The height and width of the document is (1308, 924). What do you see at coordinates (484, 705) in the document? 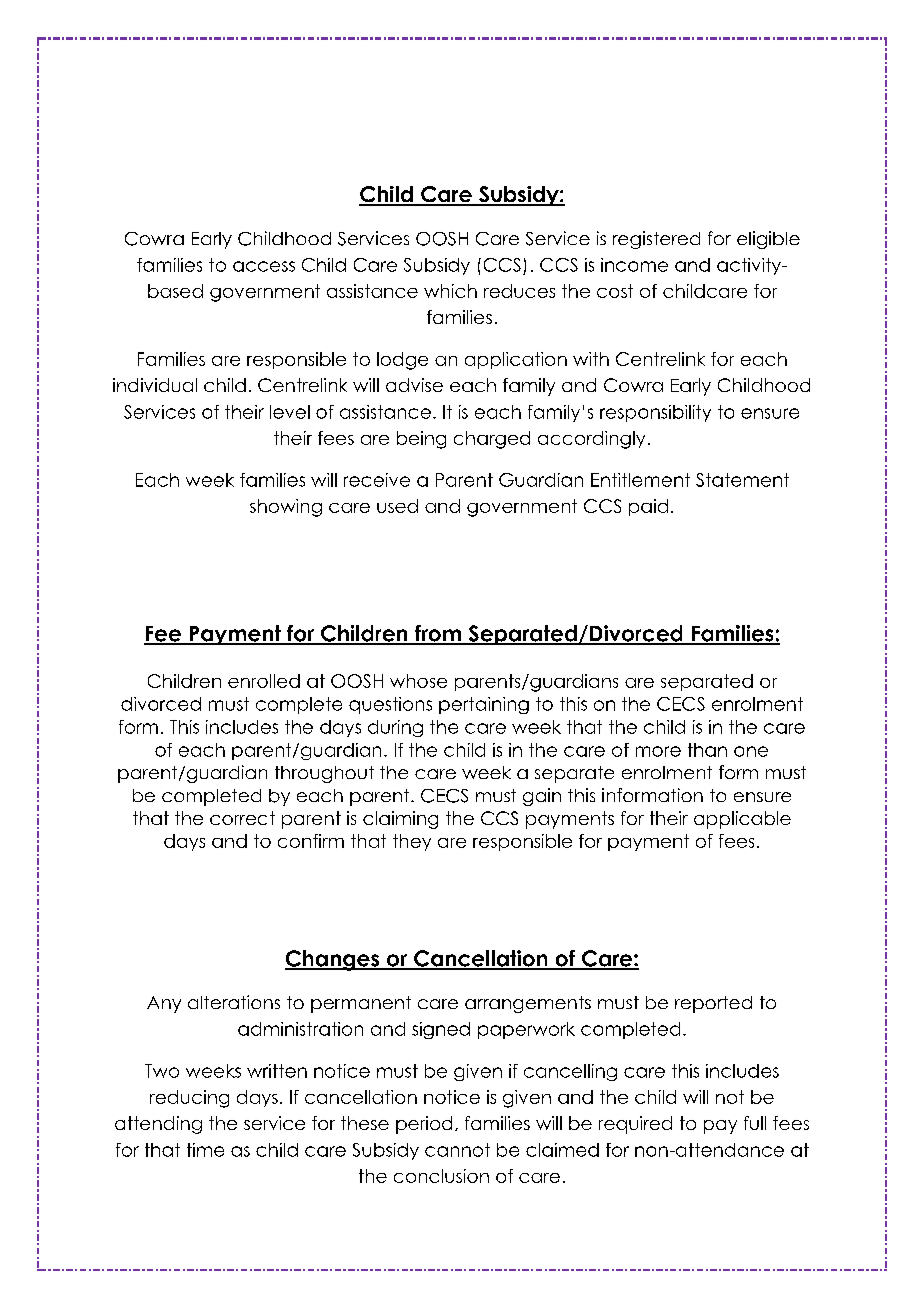
I see `pertaining` at bounding box center [484, 705].
